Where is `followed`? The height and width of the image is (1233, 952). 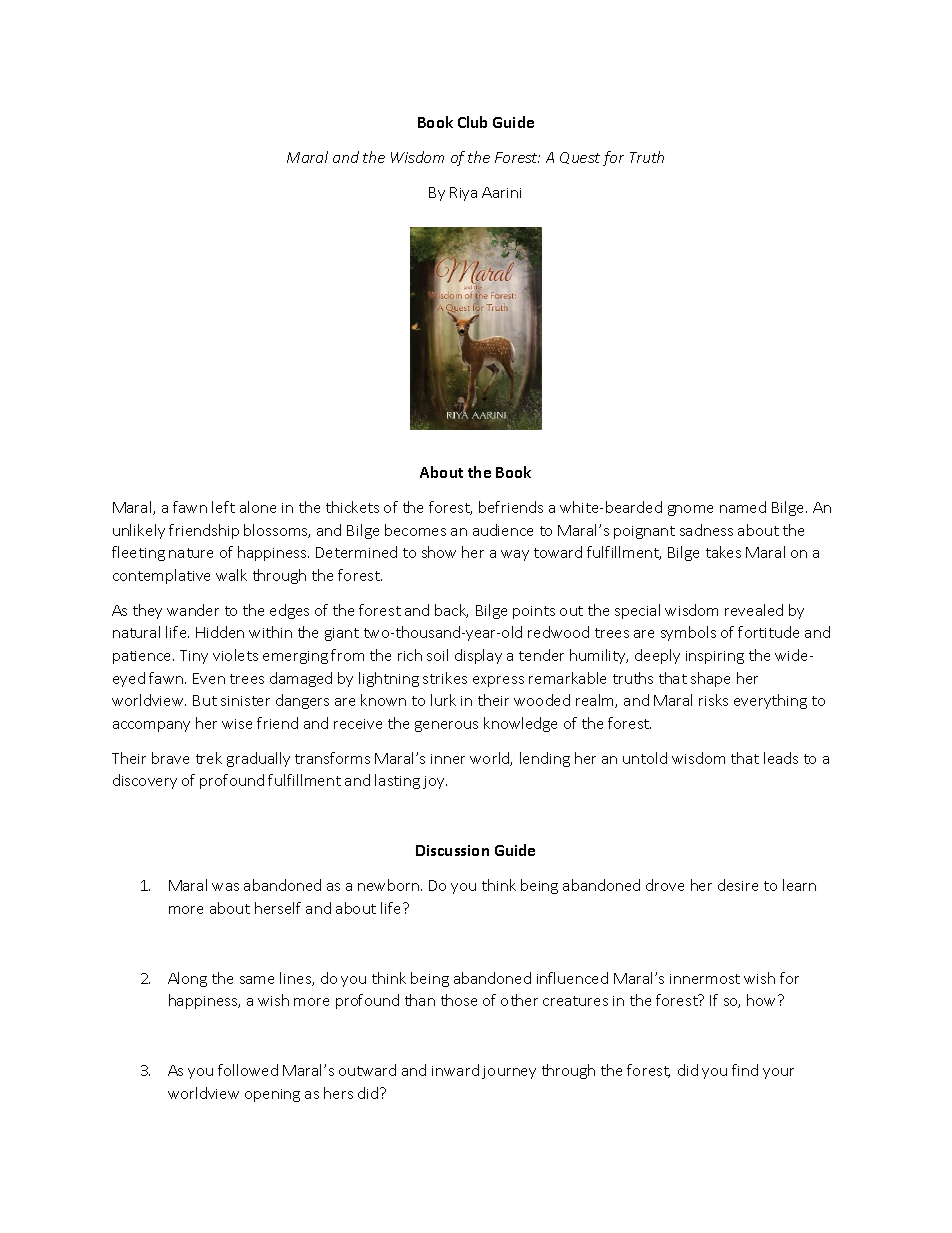
followed is located at coordinates (248, 1070).
